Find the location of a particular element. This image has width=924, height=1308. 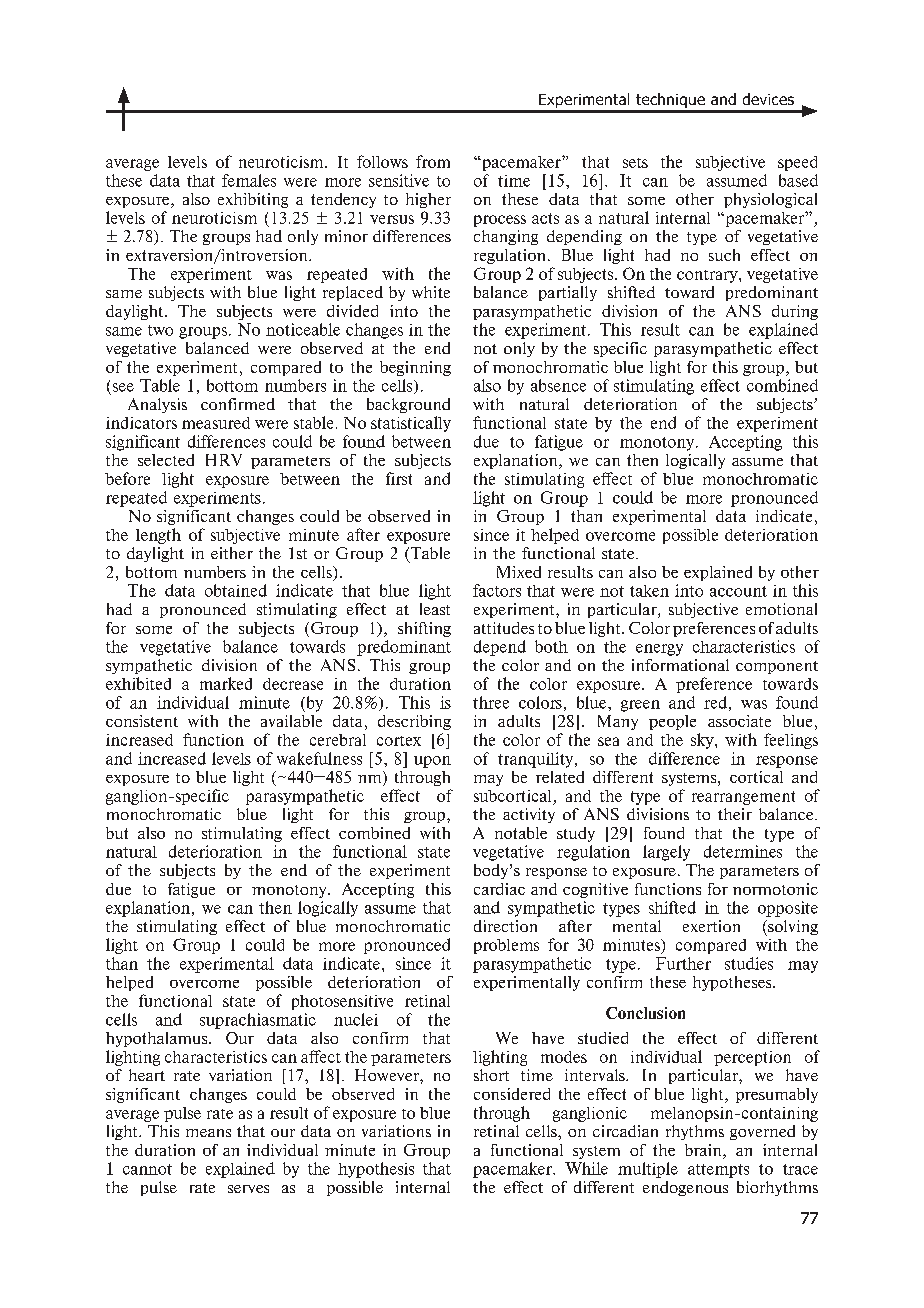

devices is located at coordinates (768, 99).
